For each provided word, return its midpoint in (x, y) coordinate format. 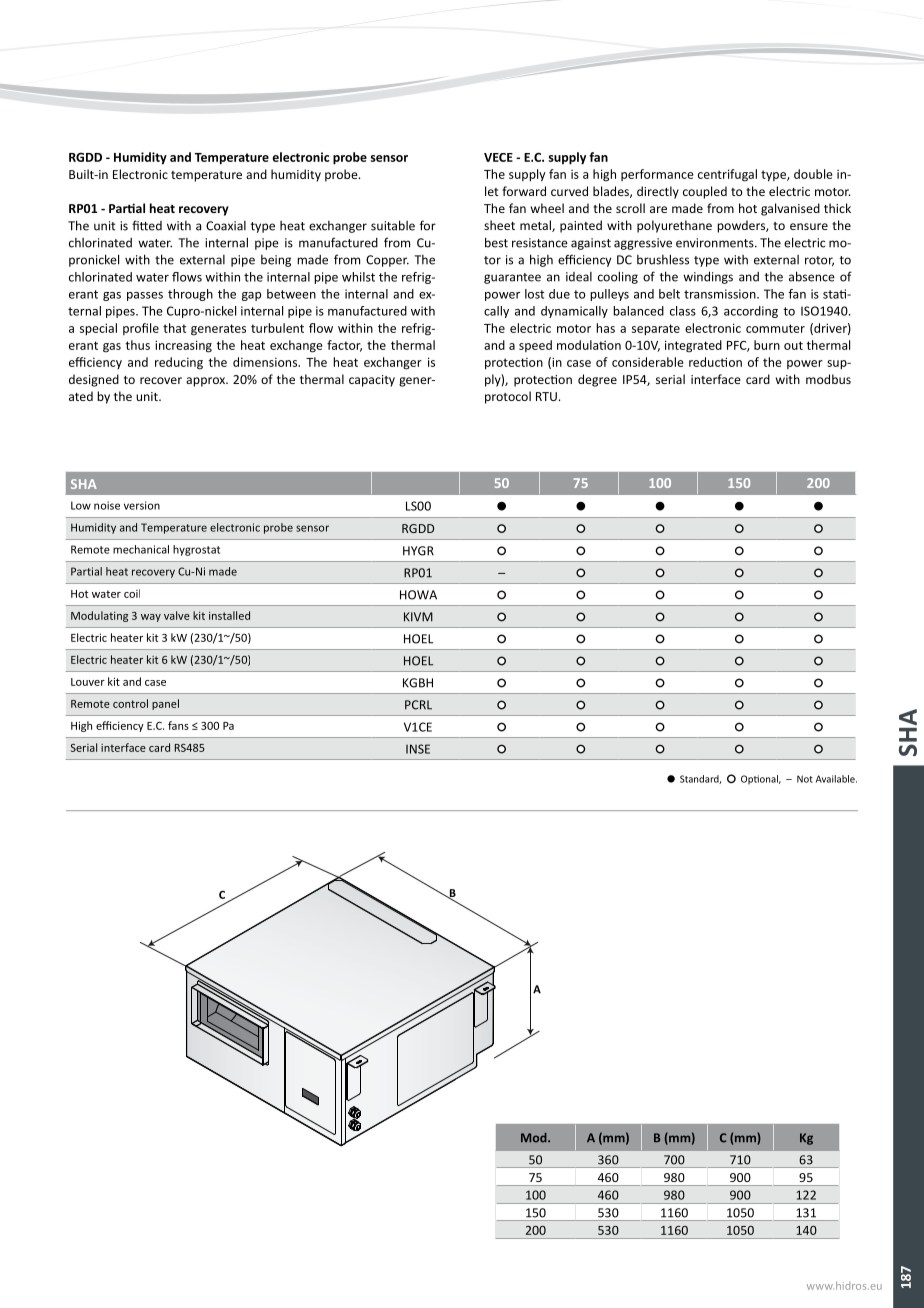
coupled (705, 192)
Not (805, 779)
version (142, 505)
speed (535, 346)
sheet (499, 225)
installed (229, 615)
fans (178, 725)
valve (177, 615)
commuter (775, 328)
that (174, 328)
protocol (508, 397)
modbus (828, 379)
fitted (147, 225)
